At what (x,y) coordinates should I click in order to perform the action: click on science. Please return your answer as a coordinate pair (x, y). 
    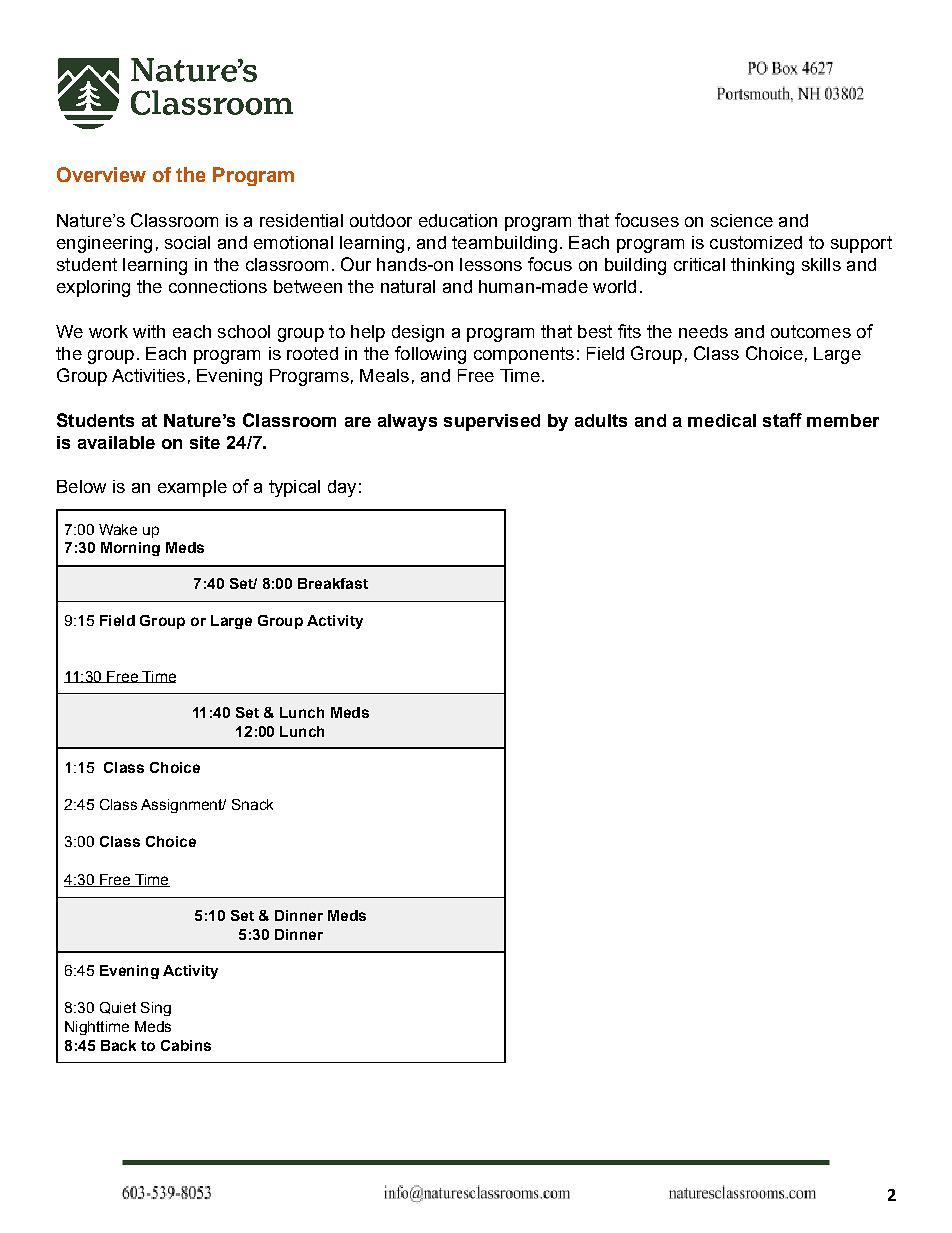
    Looking at the image, I should click on (742, 220).
